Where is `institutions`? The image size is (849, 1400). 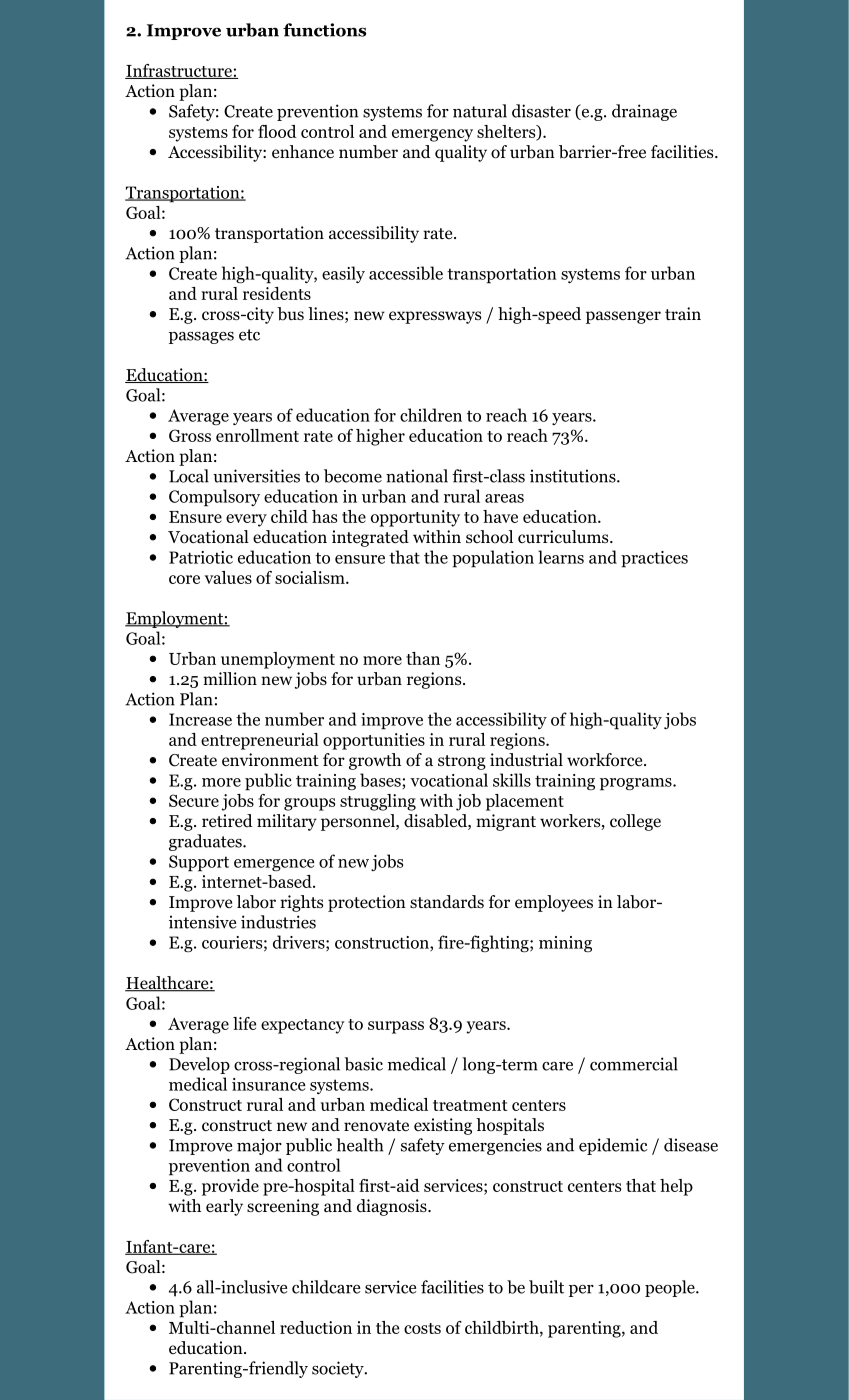 institutions is located at coordinates (574, 476).
